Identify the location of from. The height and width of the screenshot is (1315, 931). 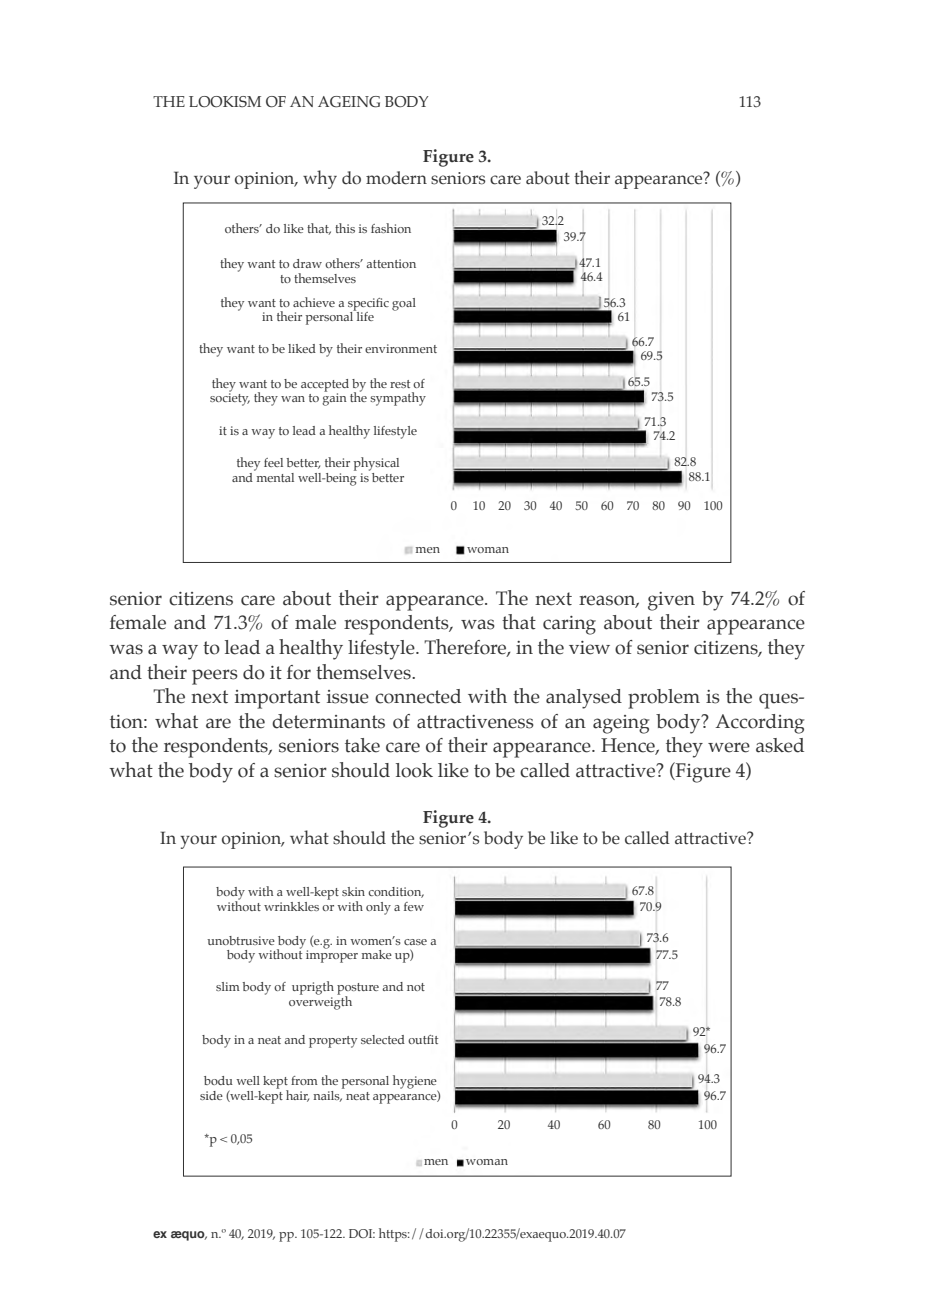
(304, 1080).
